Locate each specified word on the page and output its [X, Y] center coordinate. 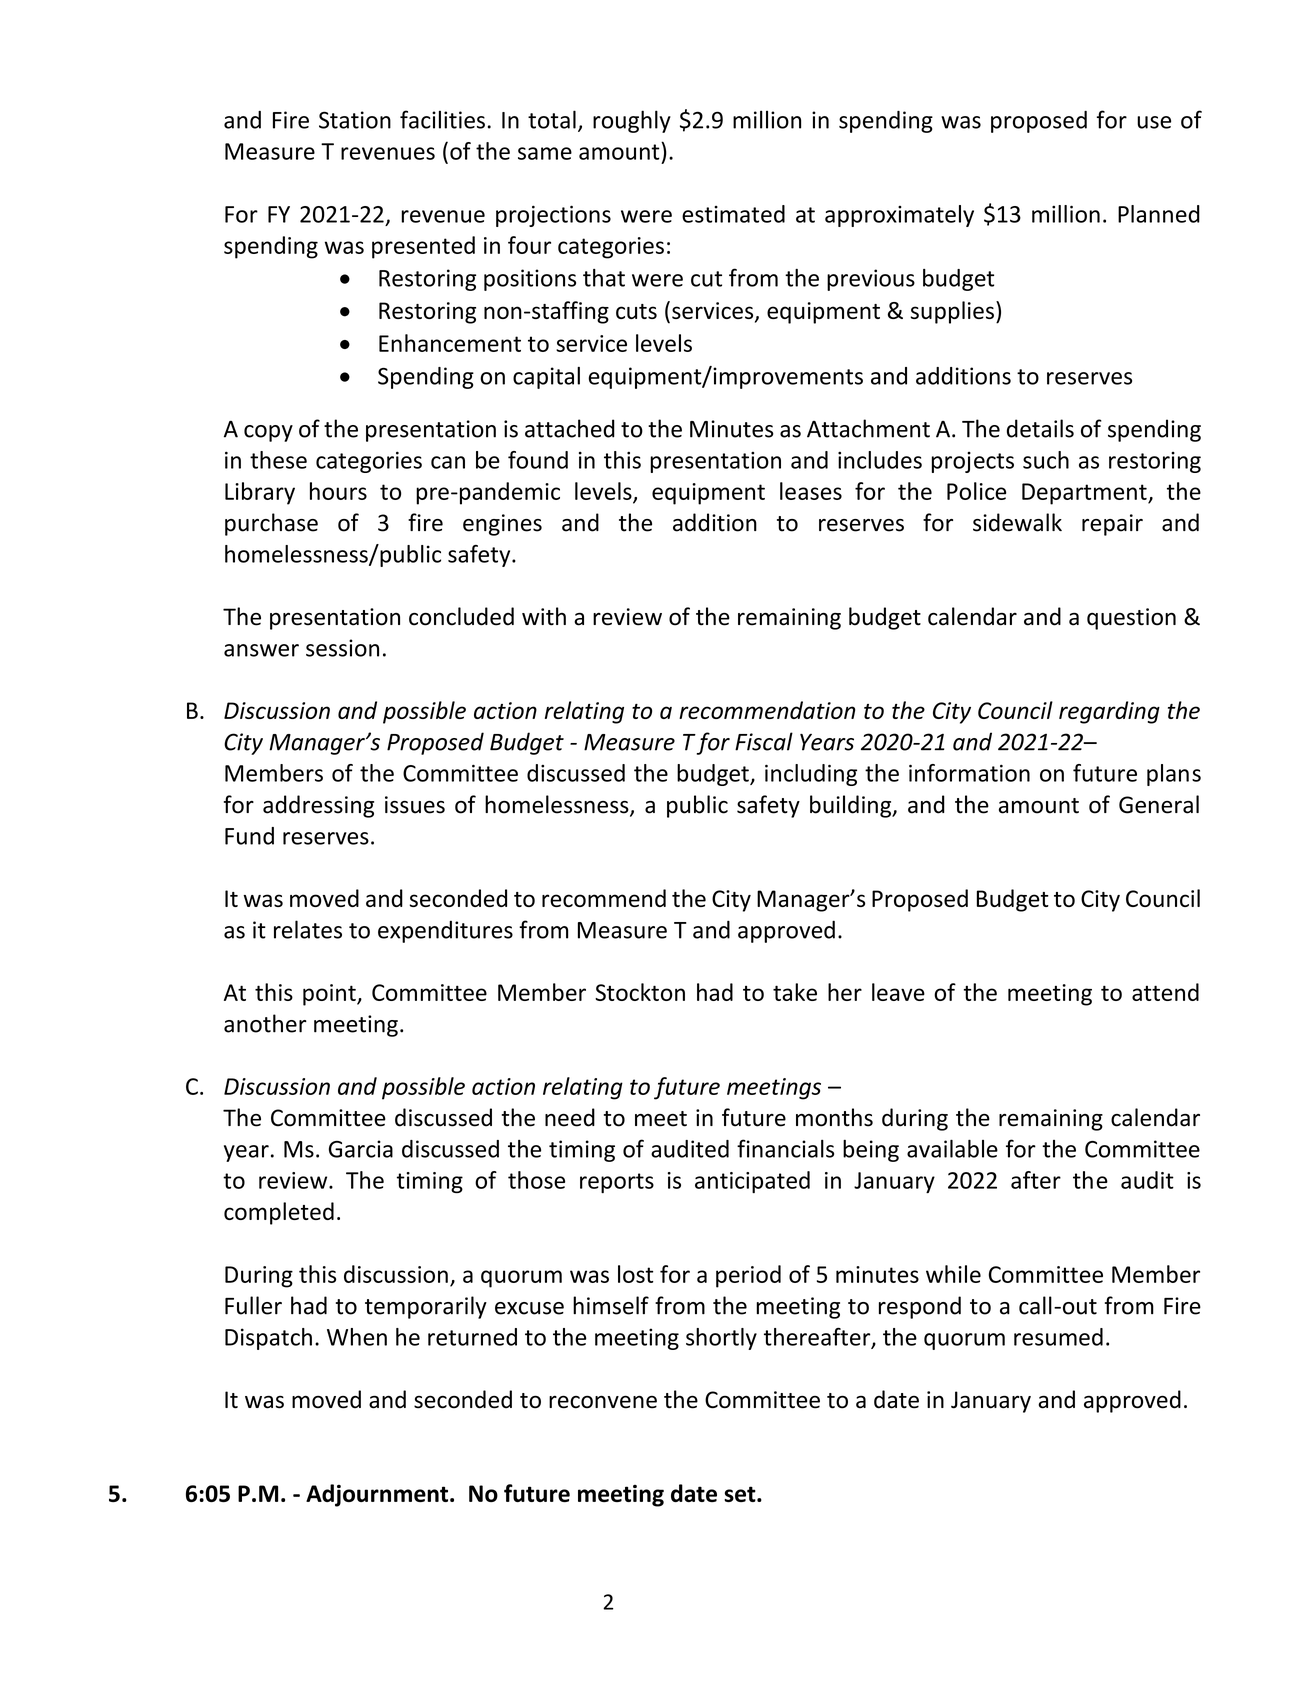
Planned [1159, 214]
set [741, 1494]
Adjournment [377, 1495]
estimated [733, 214]
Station [355, 120]
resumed [1058, 1337]
